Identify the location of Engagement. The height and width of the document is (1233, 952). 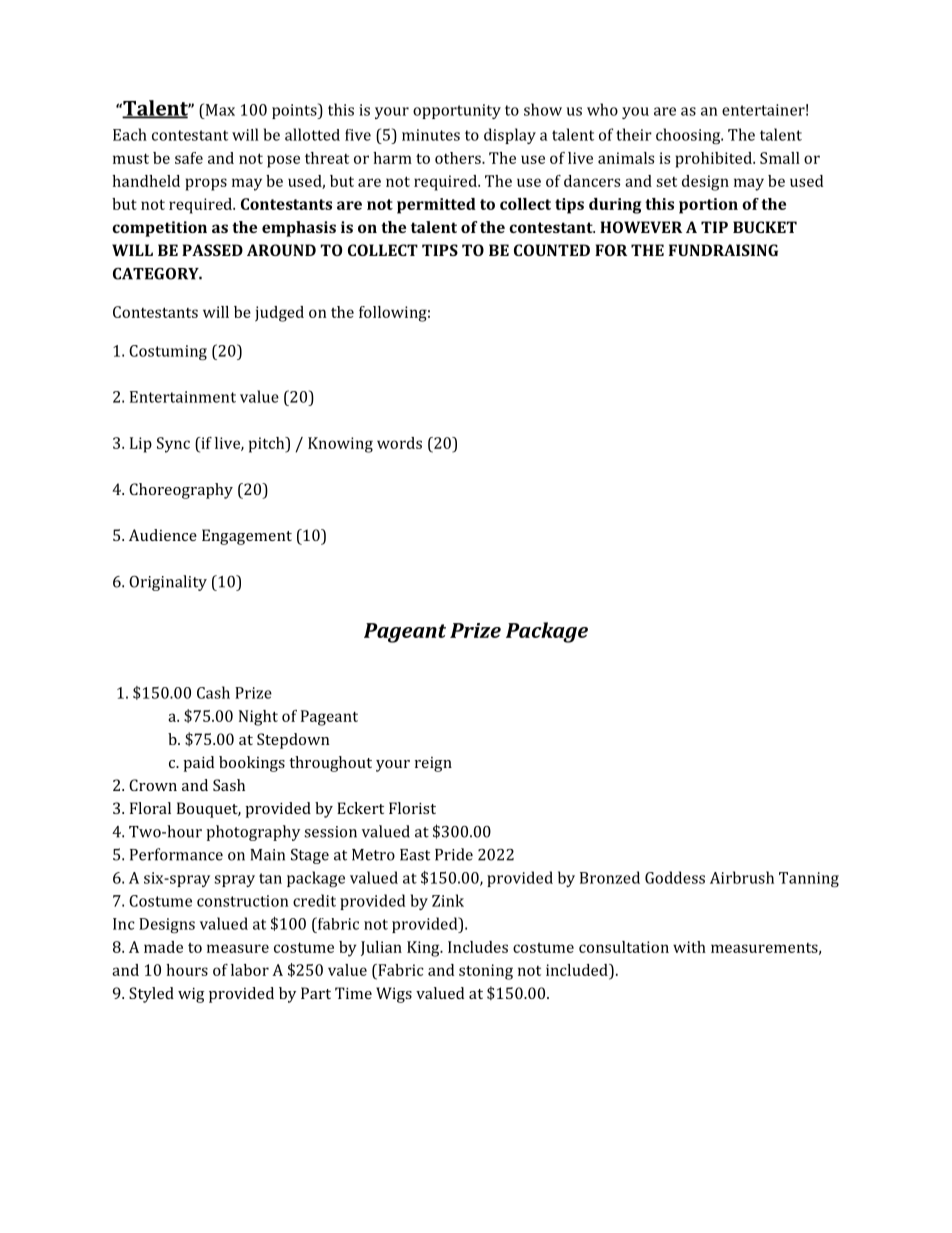
(247, 537).
